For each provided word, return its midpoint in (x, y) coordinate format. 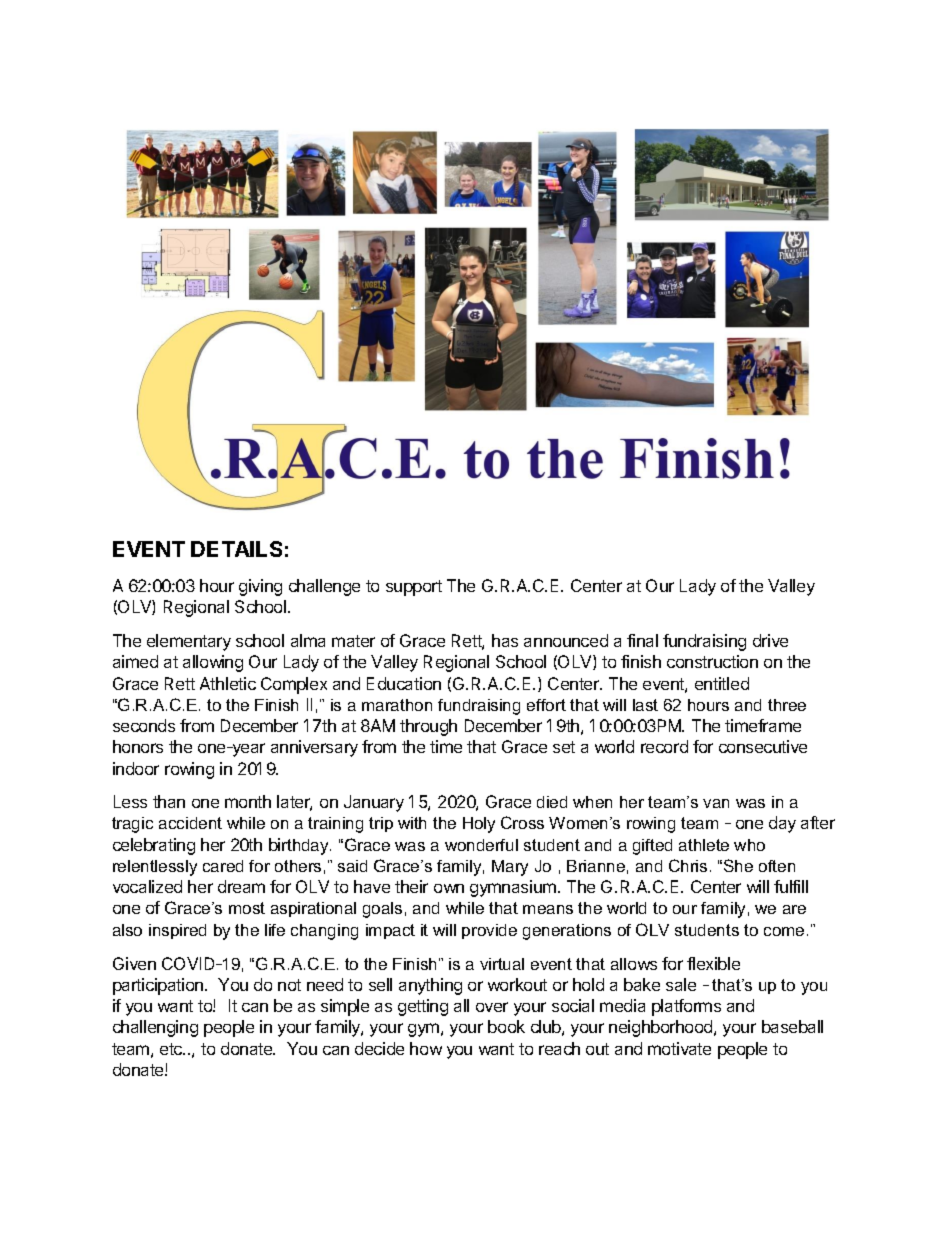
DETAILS (236, 549)
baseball (792, 1026)
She (738, 865)
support (414, 588)
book (506, 1026)
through (428, 727)
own (449, 888)
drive (770, 640)
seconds (144, 725)
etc (172, 1049)
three (787, 705)
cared (223, 866)
